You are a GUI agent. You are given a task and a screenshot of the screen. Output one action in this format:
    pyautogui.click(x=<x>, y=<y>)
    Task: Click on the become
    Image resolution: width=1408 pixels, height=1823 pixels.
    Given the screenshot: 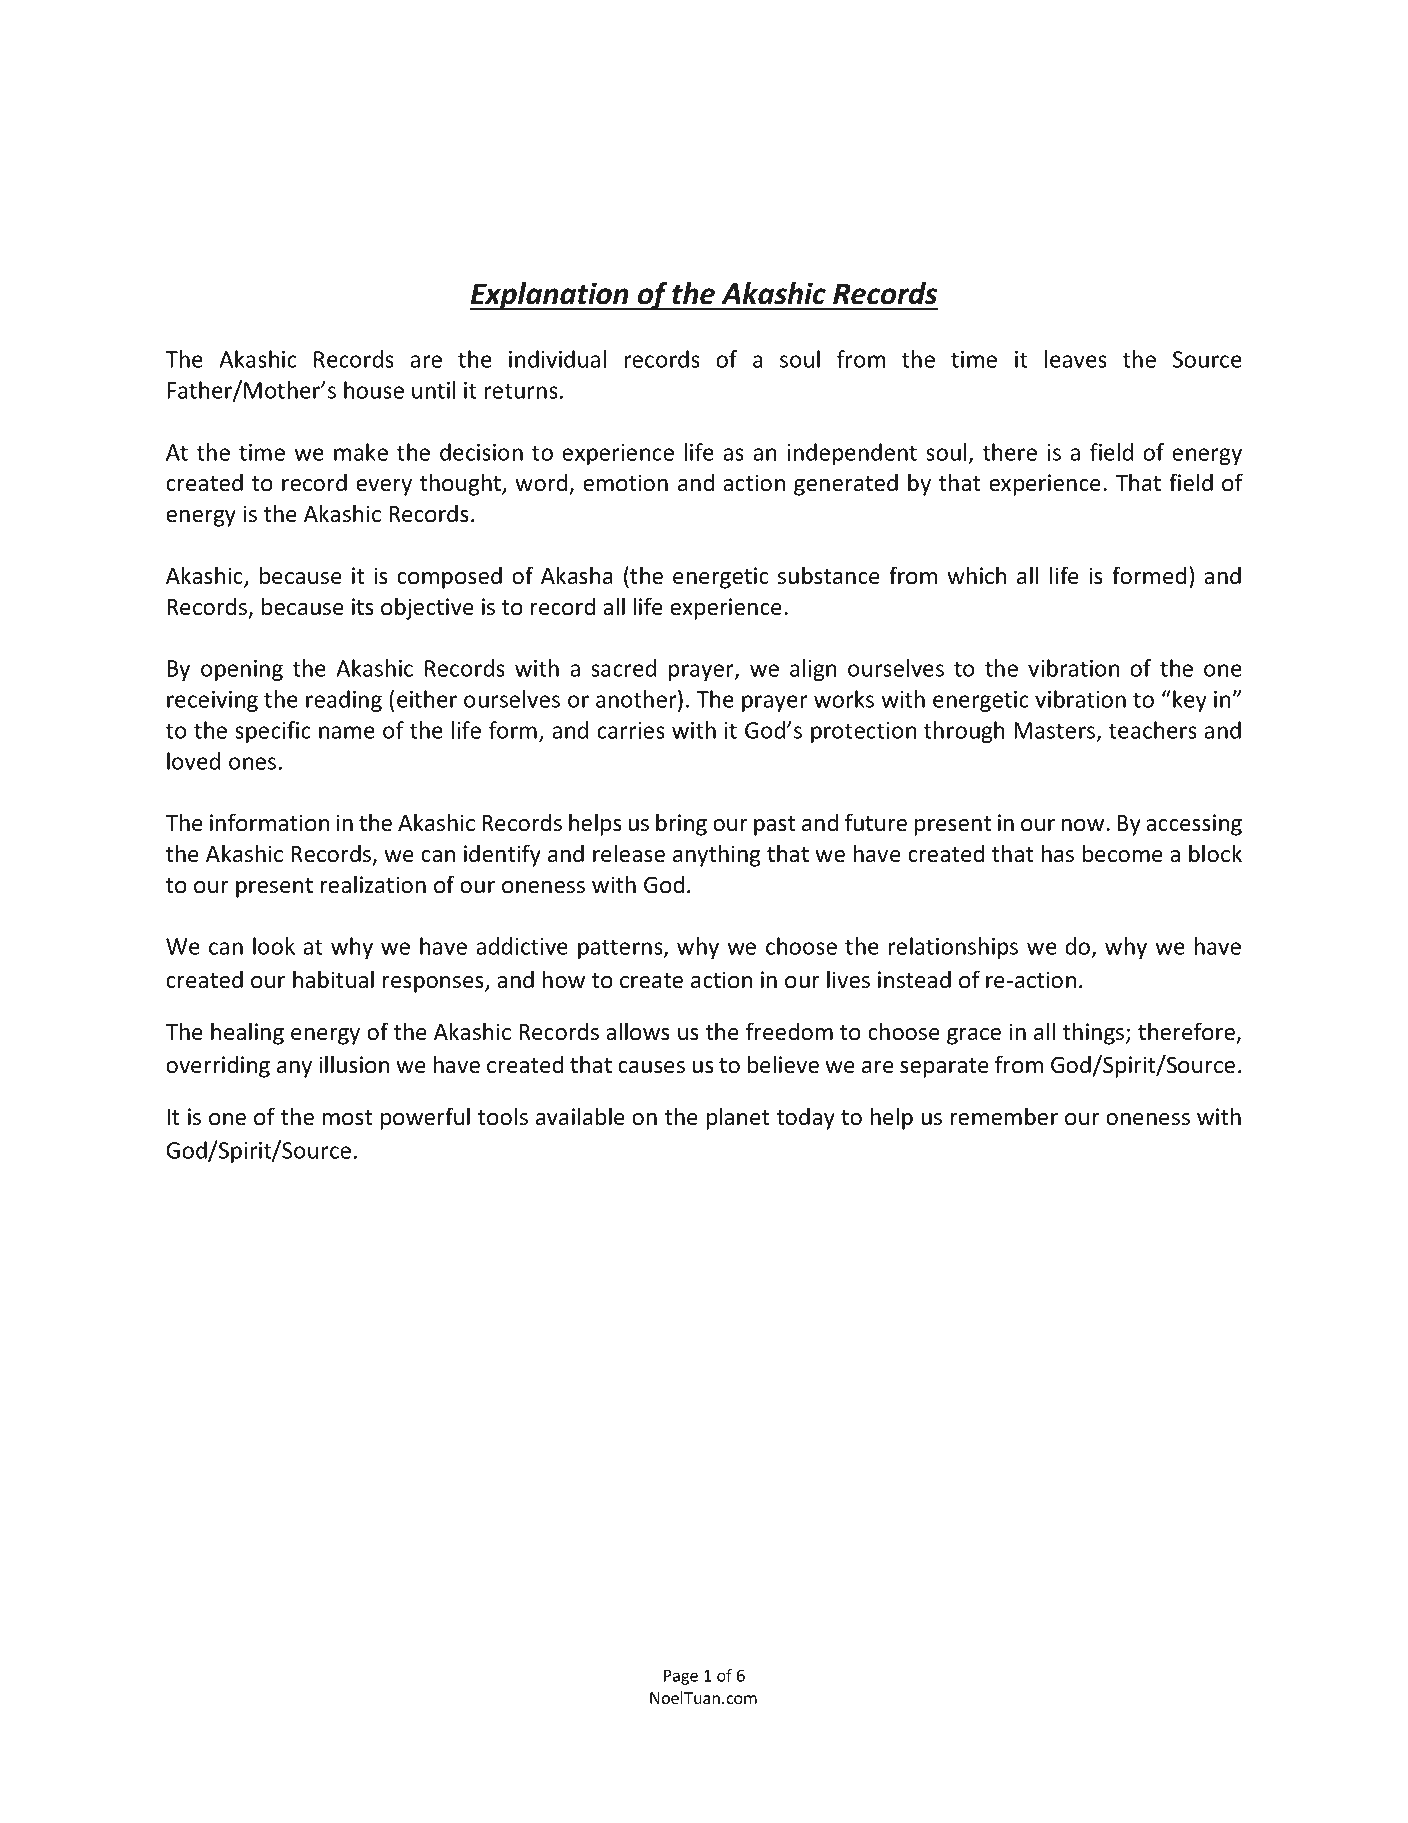 What is the action you would take?
    pyautogui.click(x=1123, y=853)
